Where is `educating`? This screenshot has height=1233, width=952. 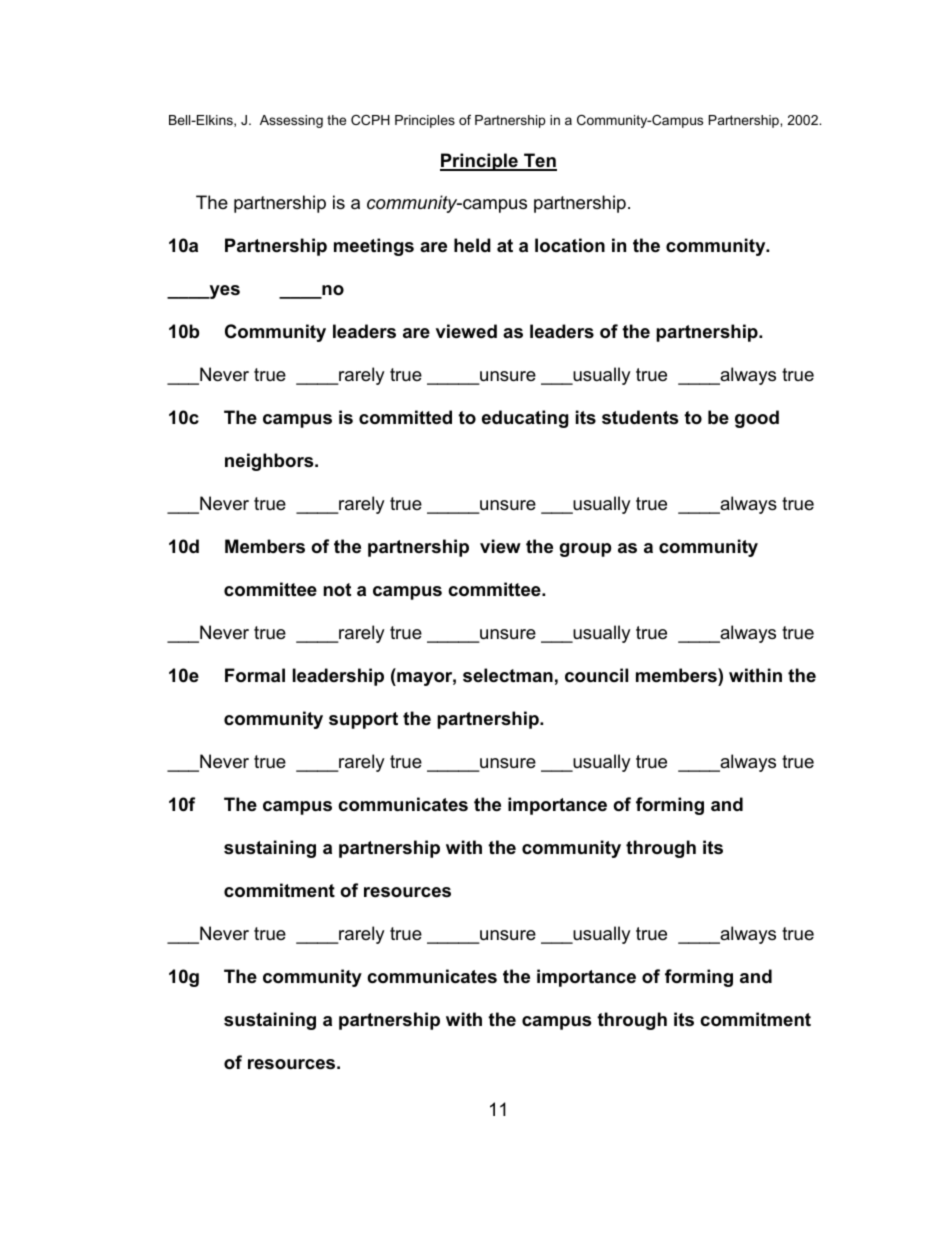 educating is located at coordinates (525, 419).
